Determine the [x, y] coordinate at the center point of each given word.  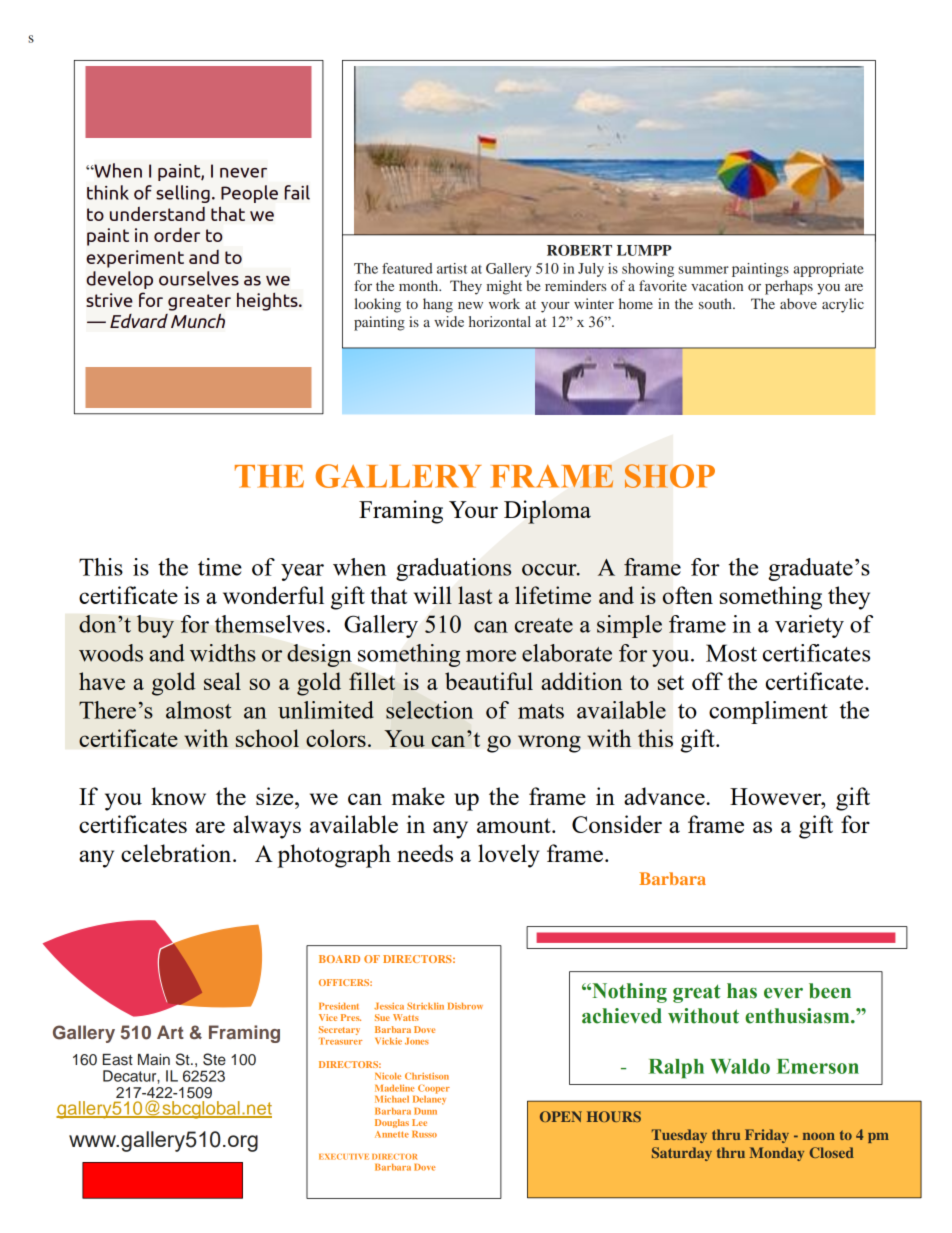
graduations [454, 569]
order [177, 235]
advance [665, 796]
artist [452, 268]
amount [515, 825]
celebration [177, 853]
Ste [214, 1059]
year [302, 572]
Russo [424, 1134]
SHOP [670, 476]
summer [703, 270]
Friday [767, 1136]
